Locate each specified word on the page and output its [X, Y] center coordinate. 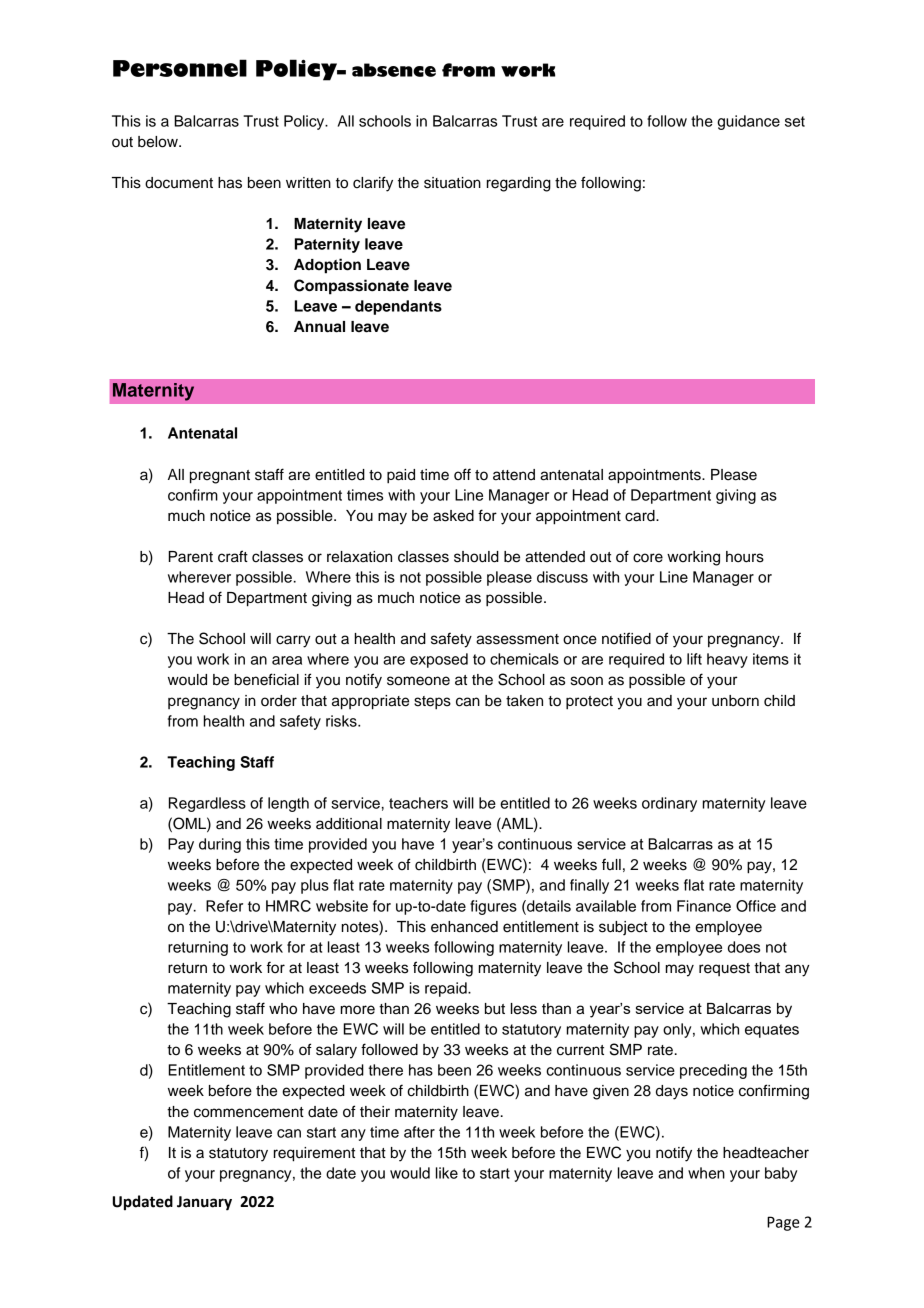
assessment [517, 639]
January [204, 1203]
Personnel [180, 68]
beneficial [266, 679]
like [447, 1173]
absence [394, 70]
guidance [748, 122]
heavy [727, 660]
